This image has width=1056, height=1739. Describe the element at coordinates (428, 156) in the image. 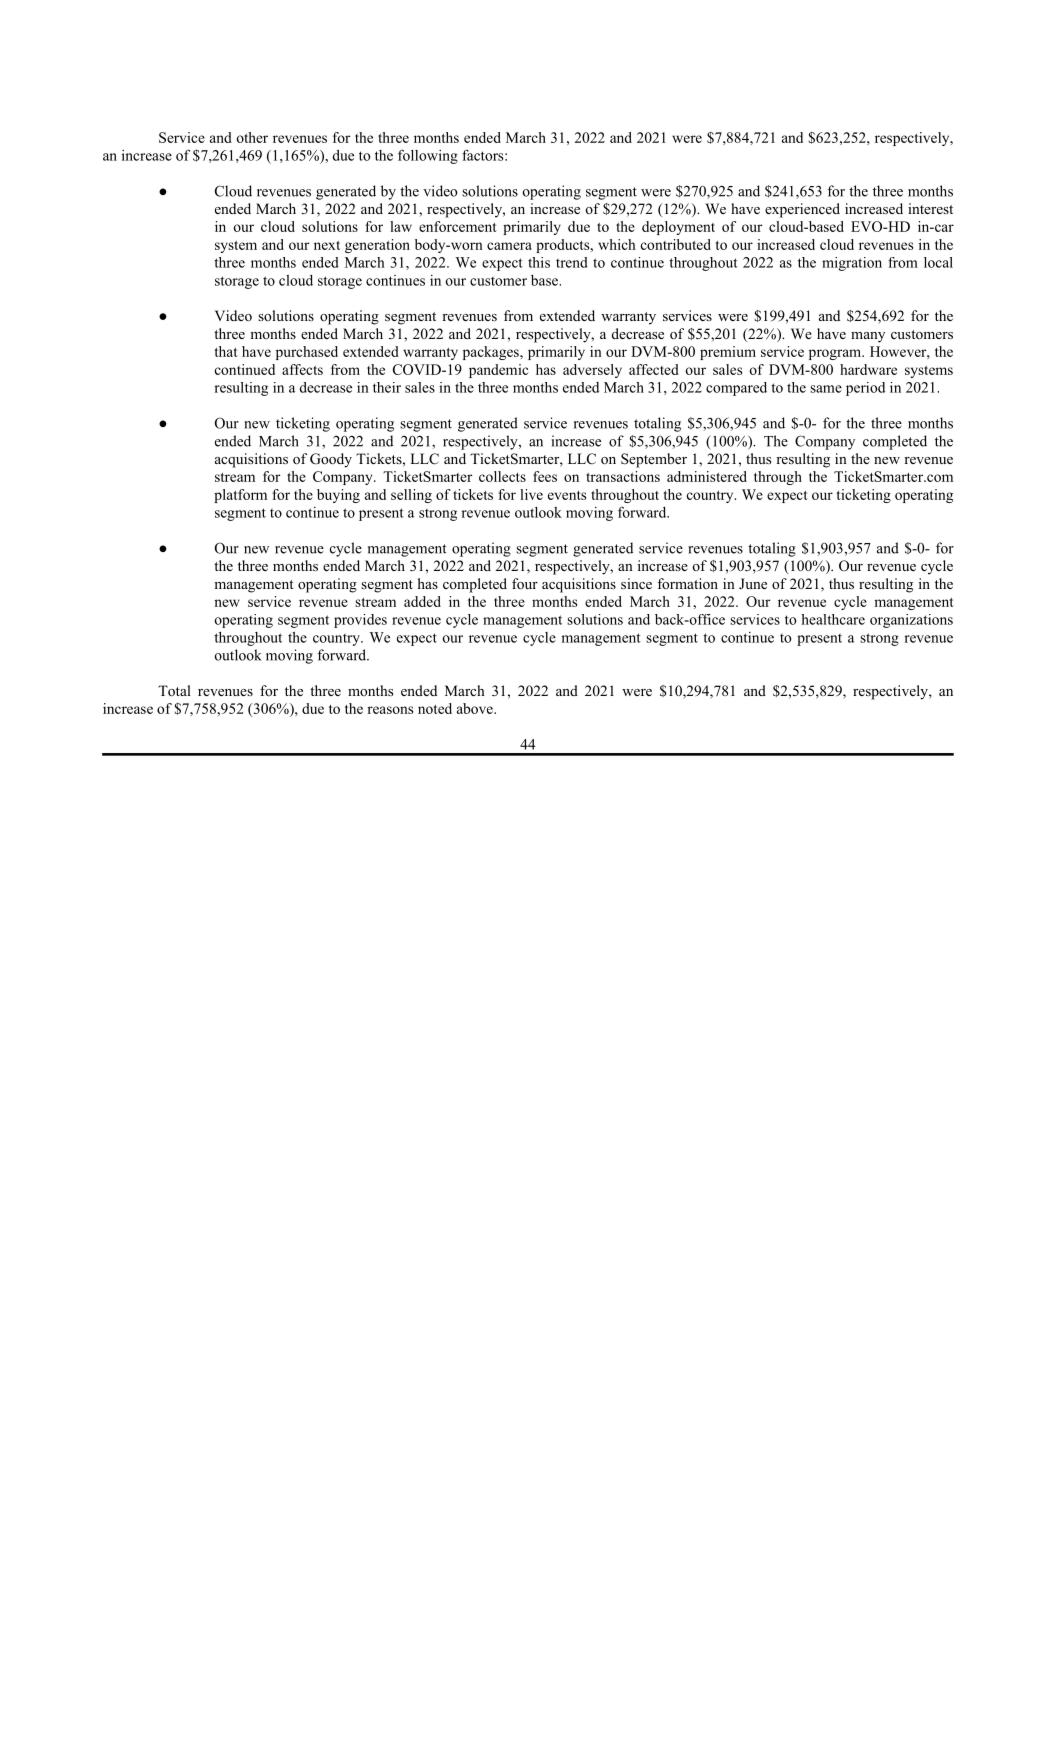

I see `following` at that location.
